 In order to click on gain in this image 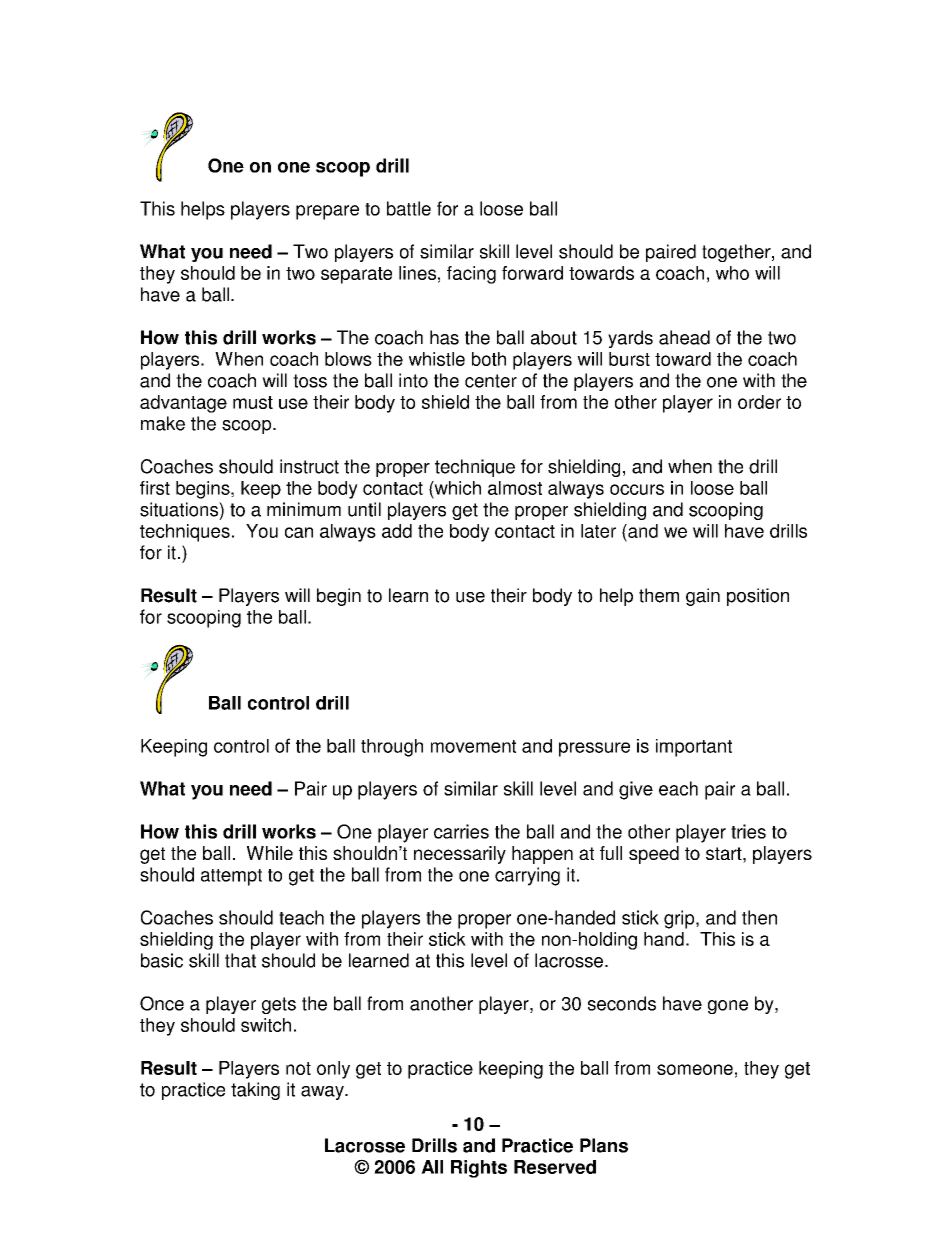, I will do `click(703, 597)`.
